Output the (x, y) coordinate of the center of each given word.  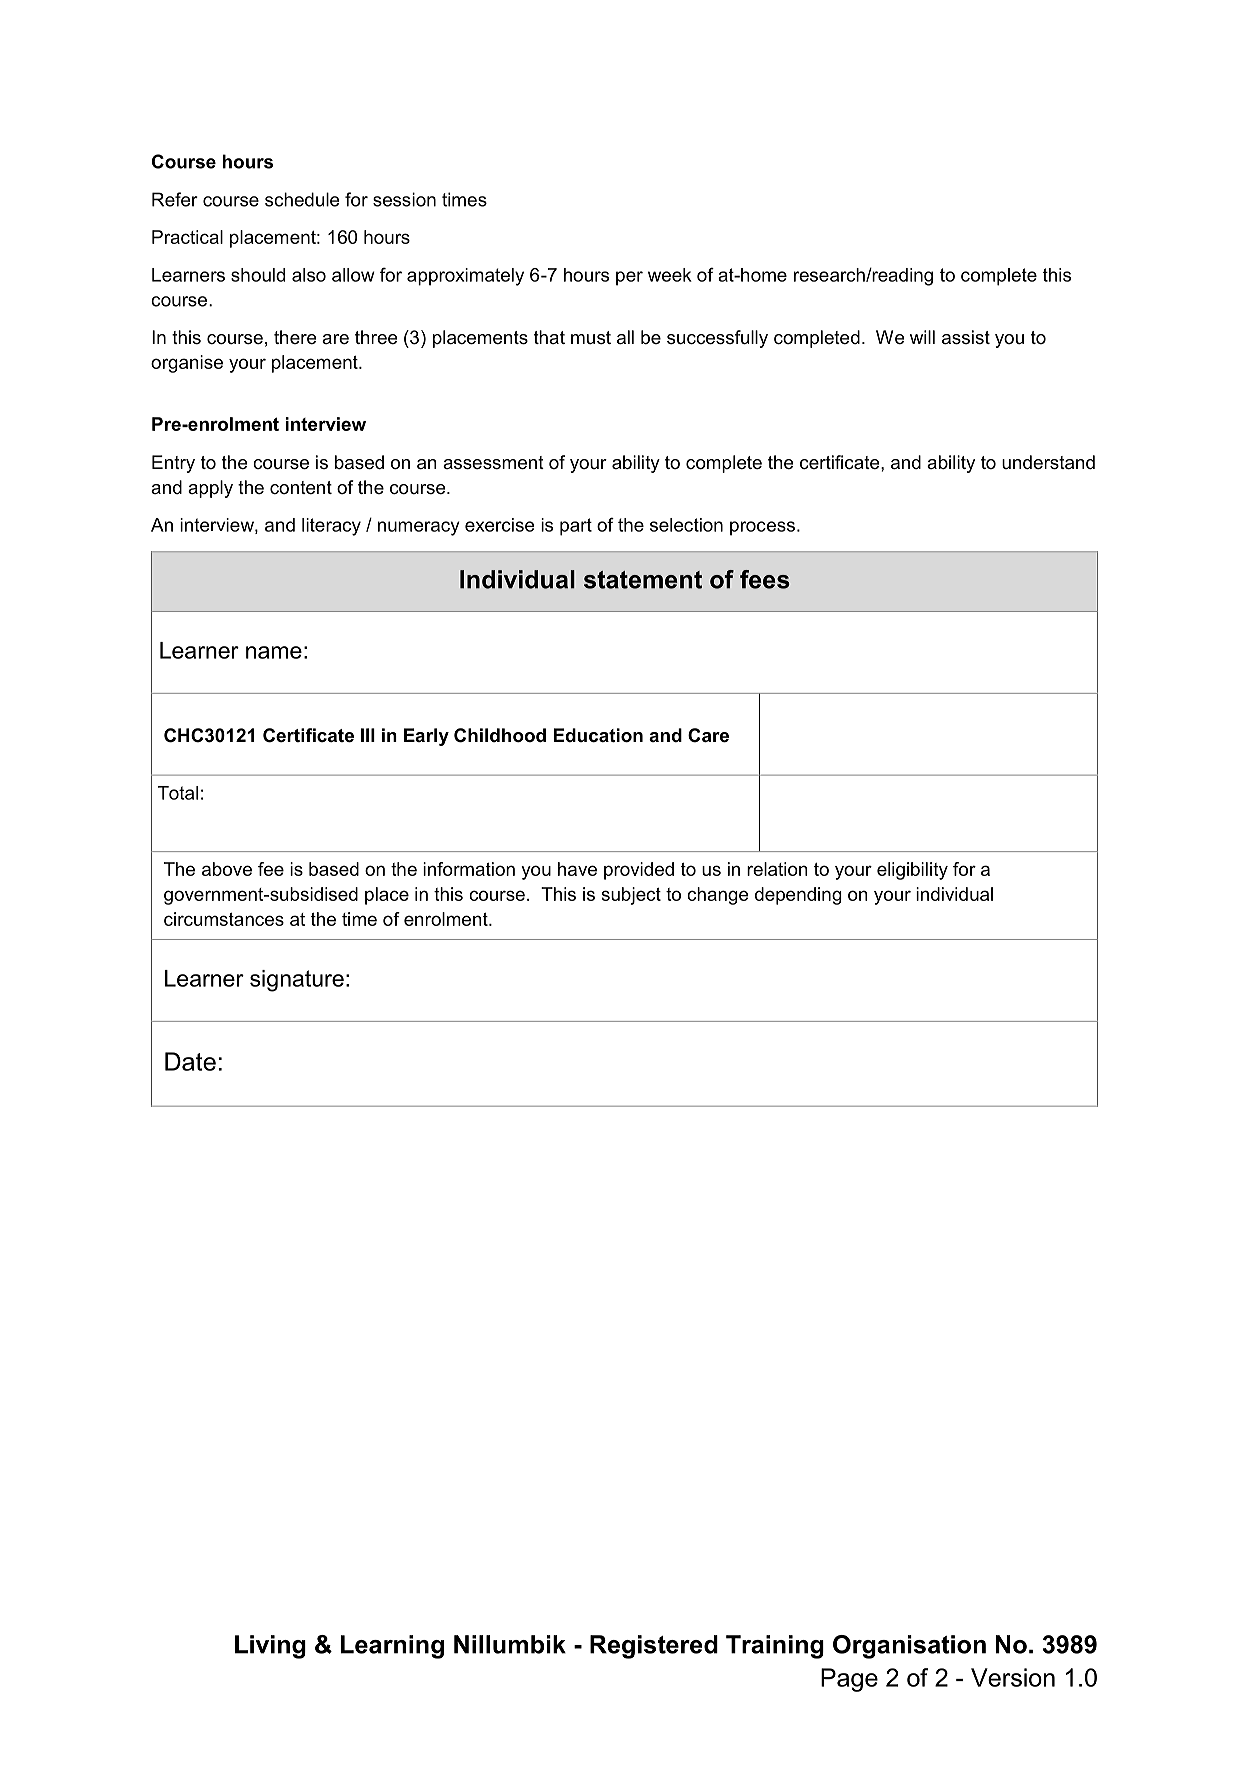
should (258, 275)
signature (297, 981)
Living (270, 1647)
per (629, 278)
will (922, 337)
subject (631, 896)
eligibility (912, 871)
